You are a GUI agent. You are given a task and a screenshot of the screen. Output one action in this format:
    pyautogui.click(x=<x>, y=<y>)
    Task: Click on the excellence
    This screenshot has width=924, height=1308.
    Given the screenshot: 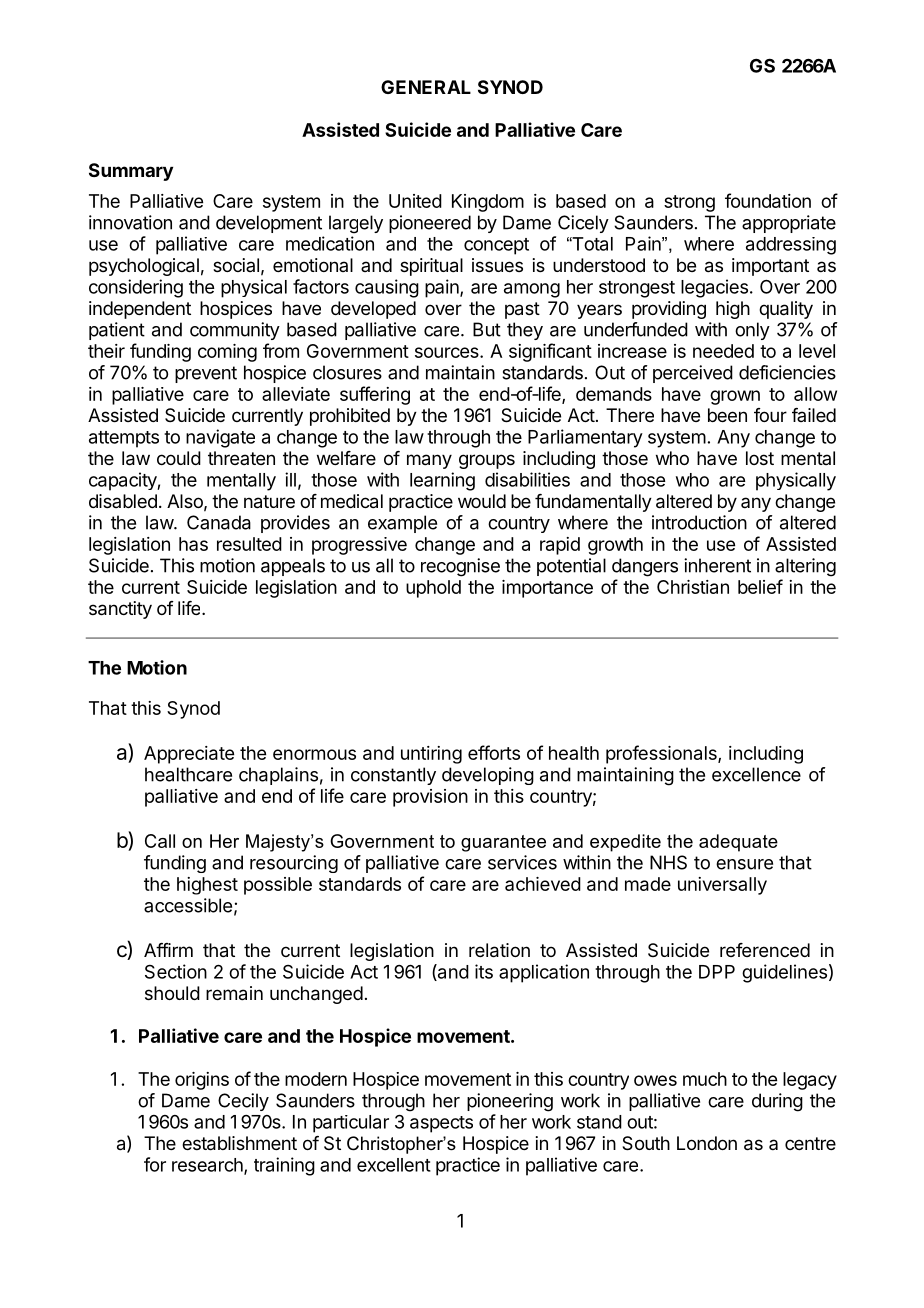 What is the action you would take?
    pyautogui.click(x=756, y=774)
